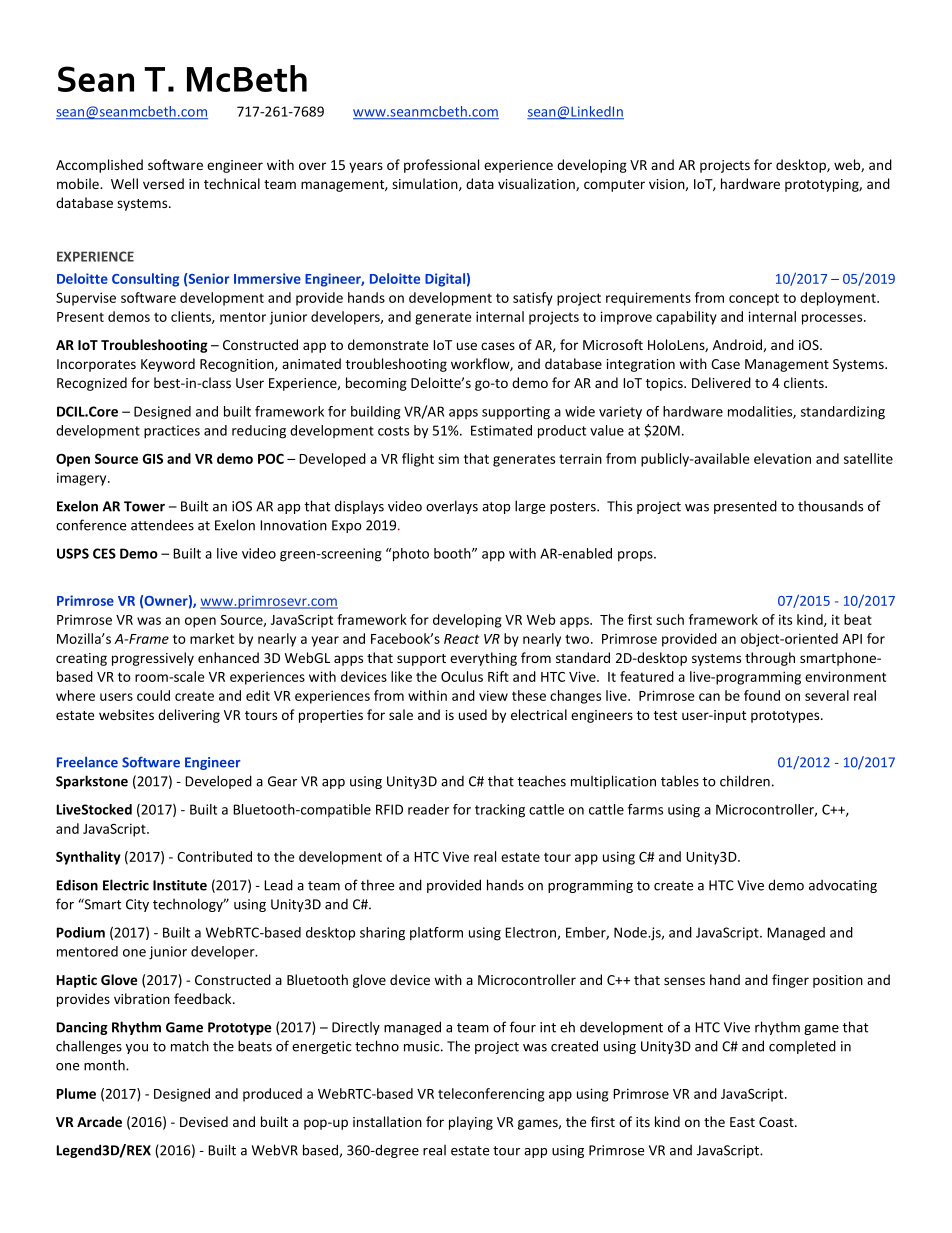  What do you see at coordinates (491, 1095) in the document?
I see `teleconferencing` at bounding box center [491, 1095].
